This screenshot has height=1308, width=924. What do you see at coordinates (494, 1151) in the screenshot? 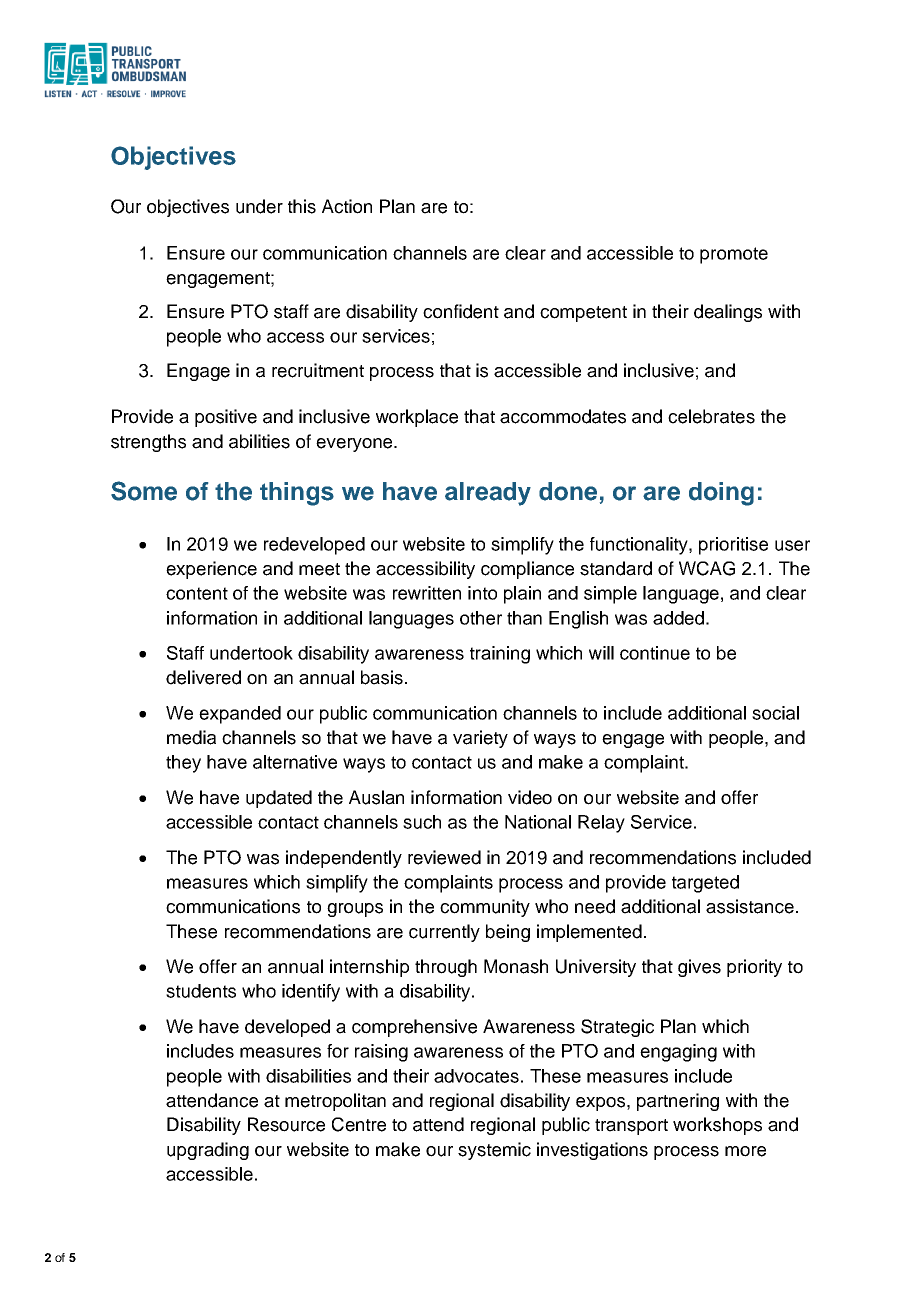
I see `systemic` at bounding box center [494, 1151].
